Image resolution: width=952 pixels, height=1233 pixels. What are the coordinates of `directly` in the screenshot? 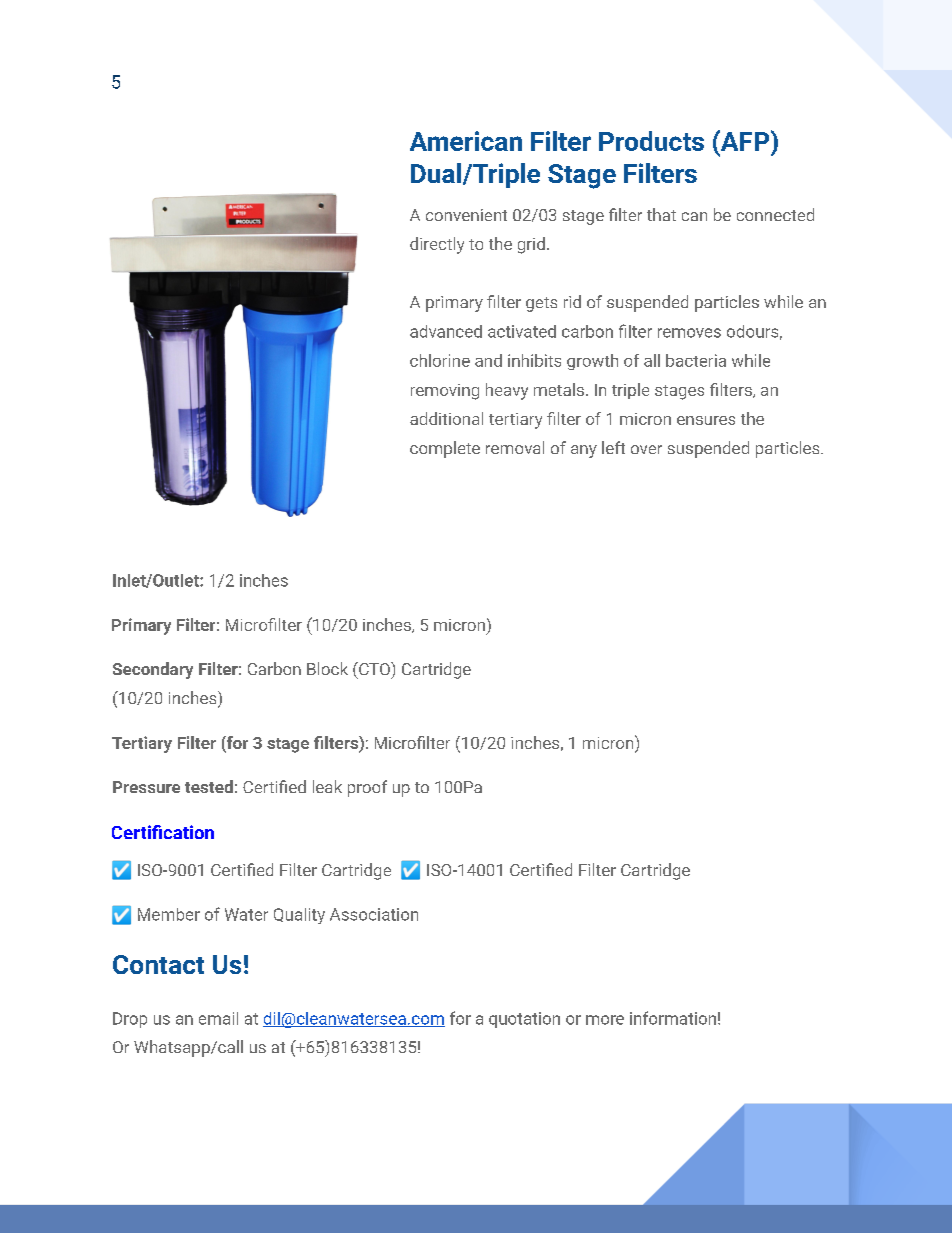 It's located at (437, 245).
